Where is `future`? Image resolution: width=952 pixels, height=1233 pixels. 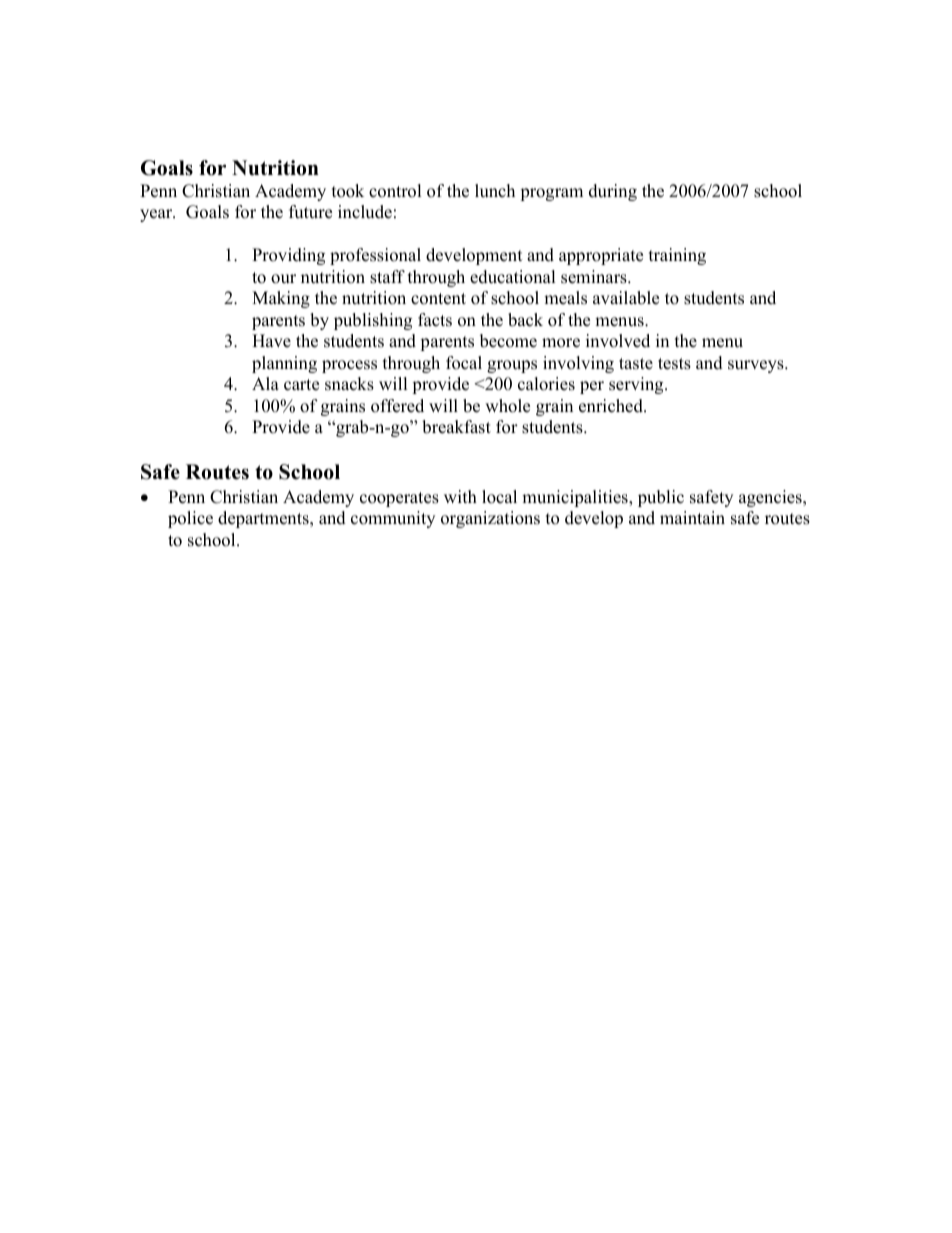 future is located at coordinates (310, 212).
